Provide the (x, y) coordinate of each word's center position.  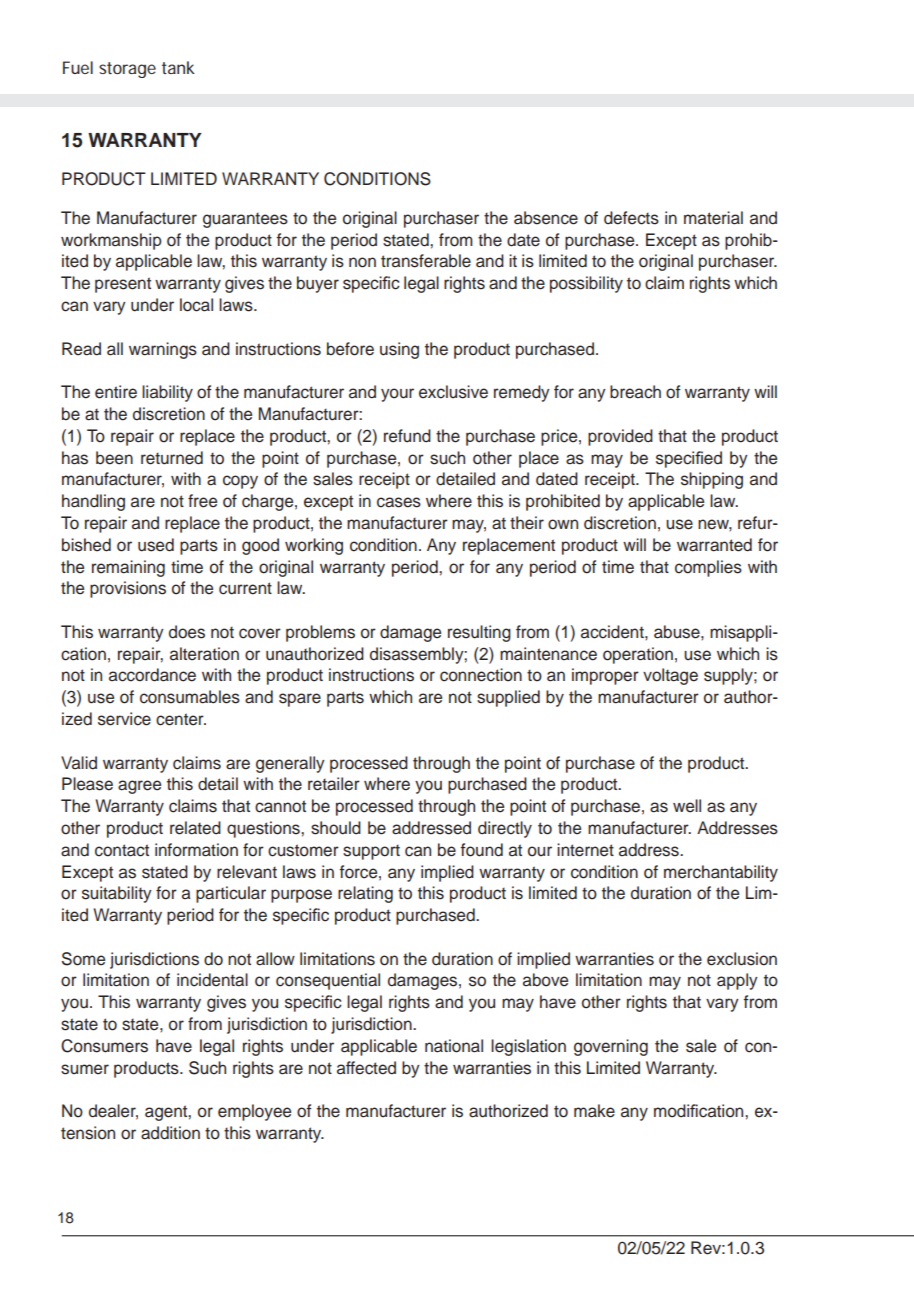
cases (399, 502)
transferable (426, 261)
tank (178, 67)
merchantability (721, 873)
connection (481, 675)
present (123, 285)
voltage (670, 676)
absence (546, 218)
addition (170, 1133)
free (202, 501)
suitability (117, 894)
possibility (586, 284)
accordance (152, 675)
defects (631, 218)
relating (365, 894)
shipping (712, 480)
